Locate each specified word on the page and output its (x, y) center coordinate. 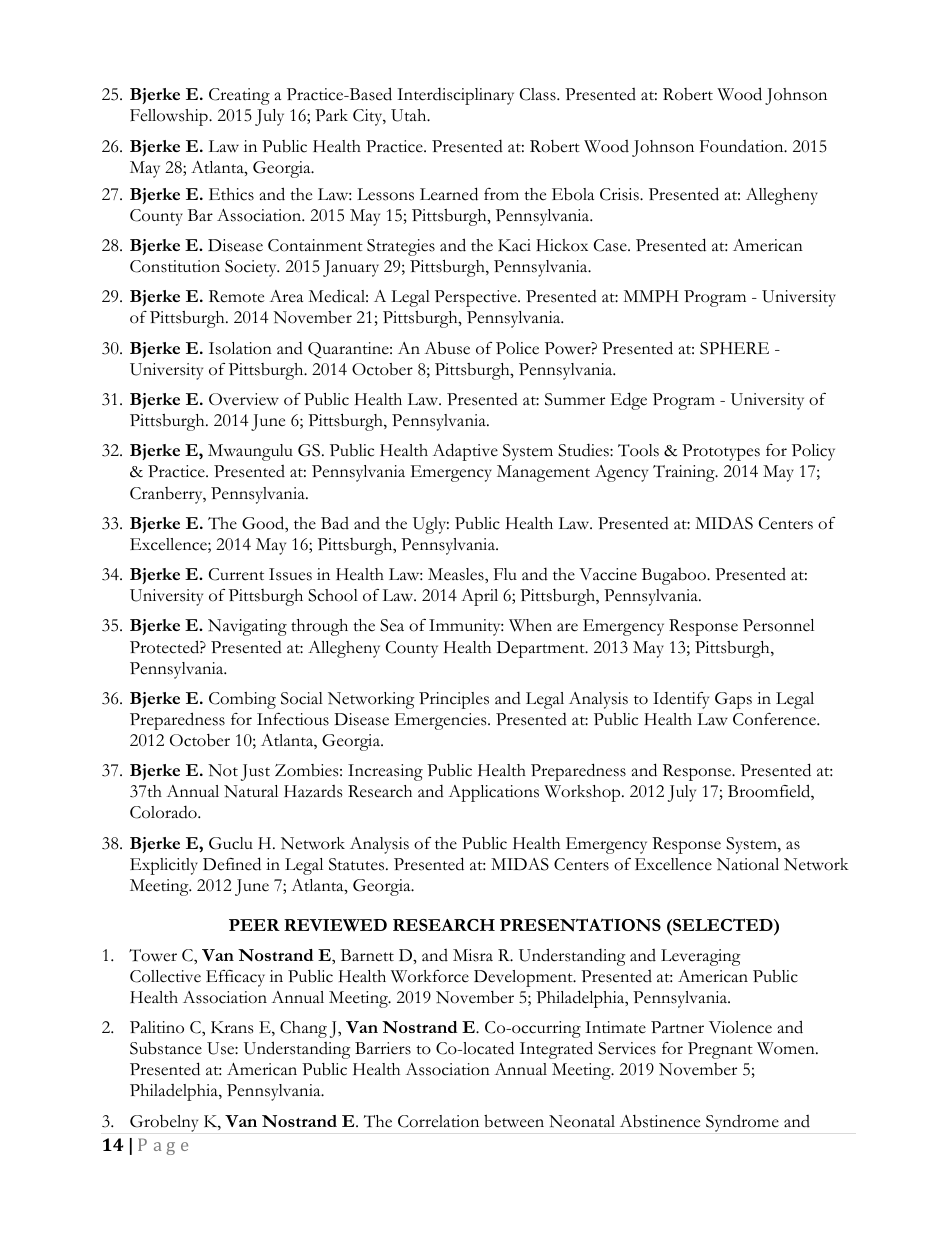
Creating (239, 96)
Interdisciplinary (455, 96)
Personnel (778, 625)
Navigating (247, 627)
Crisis (620, 194)
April (479, 597)
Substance (166, 1048)
